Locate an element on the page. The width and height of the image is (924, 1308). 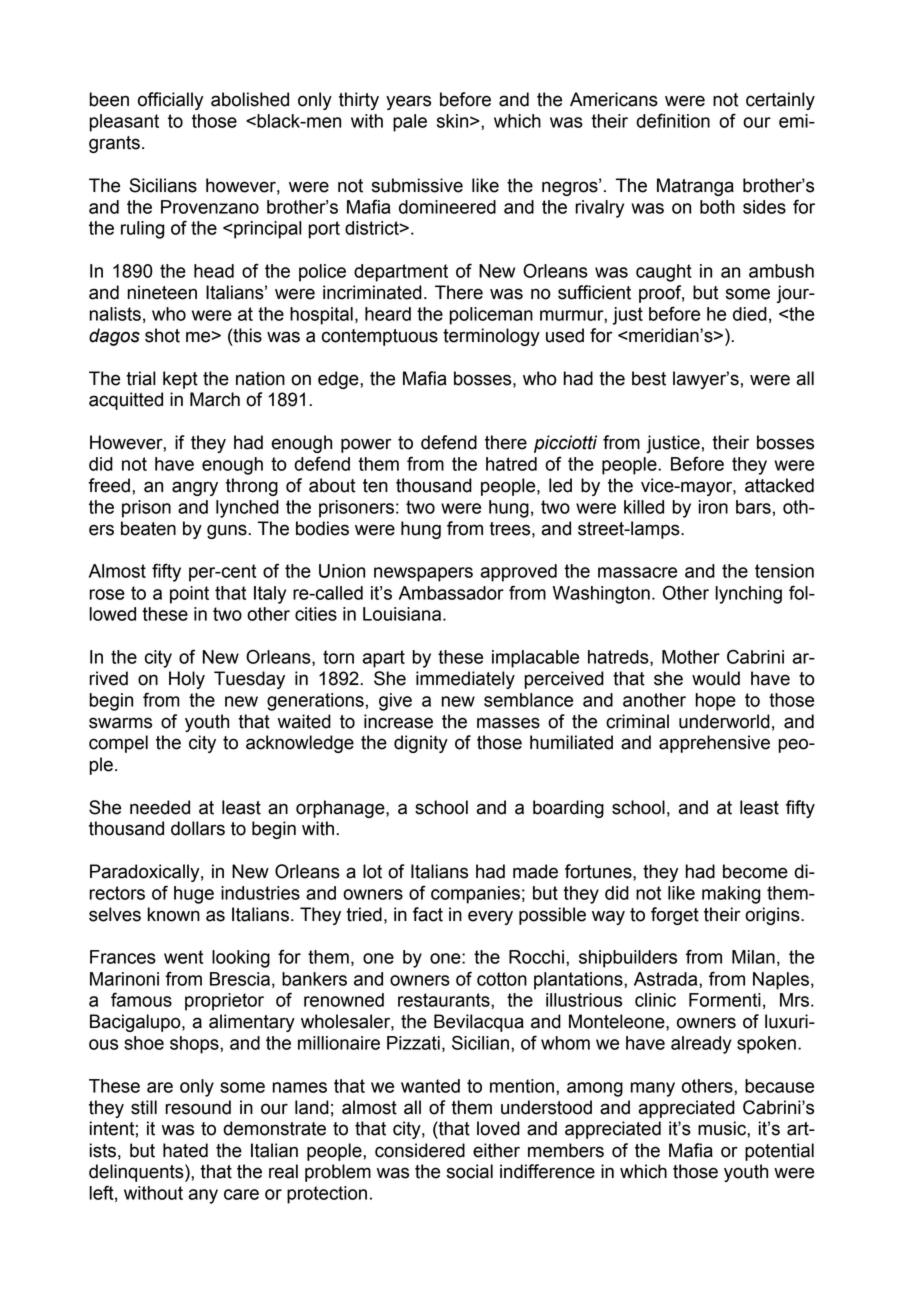
immediately is located at coordinates (465, 680).
